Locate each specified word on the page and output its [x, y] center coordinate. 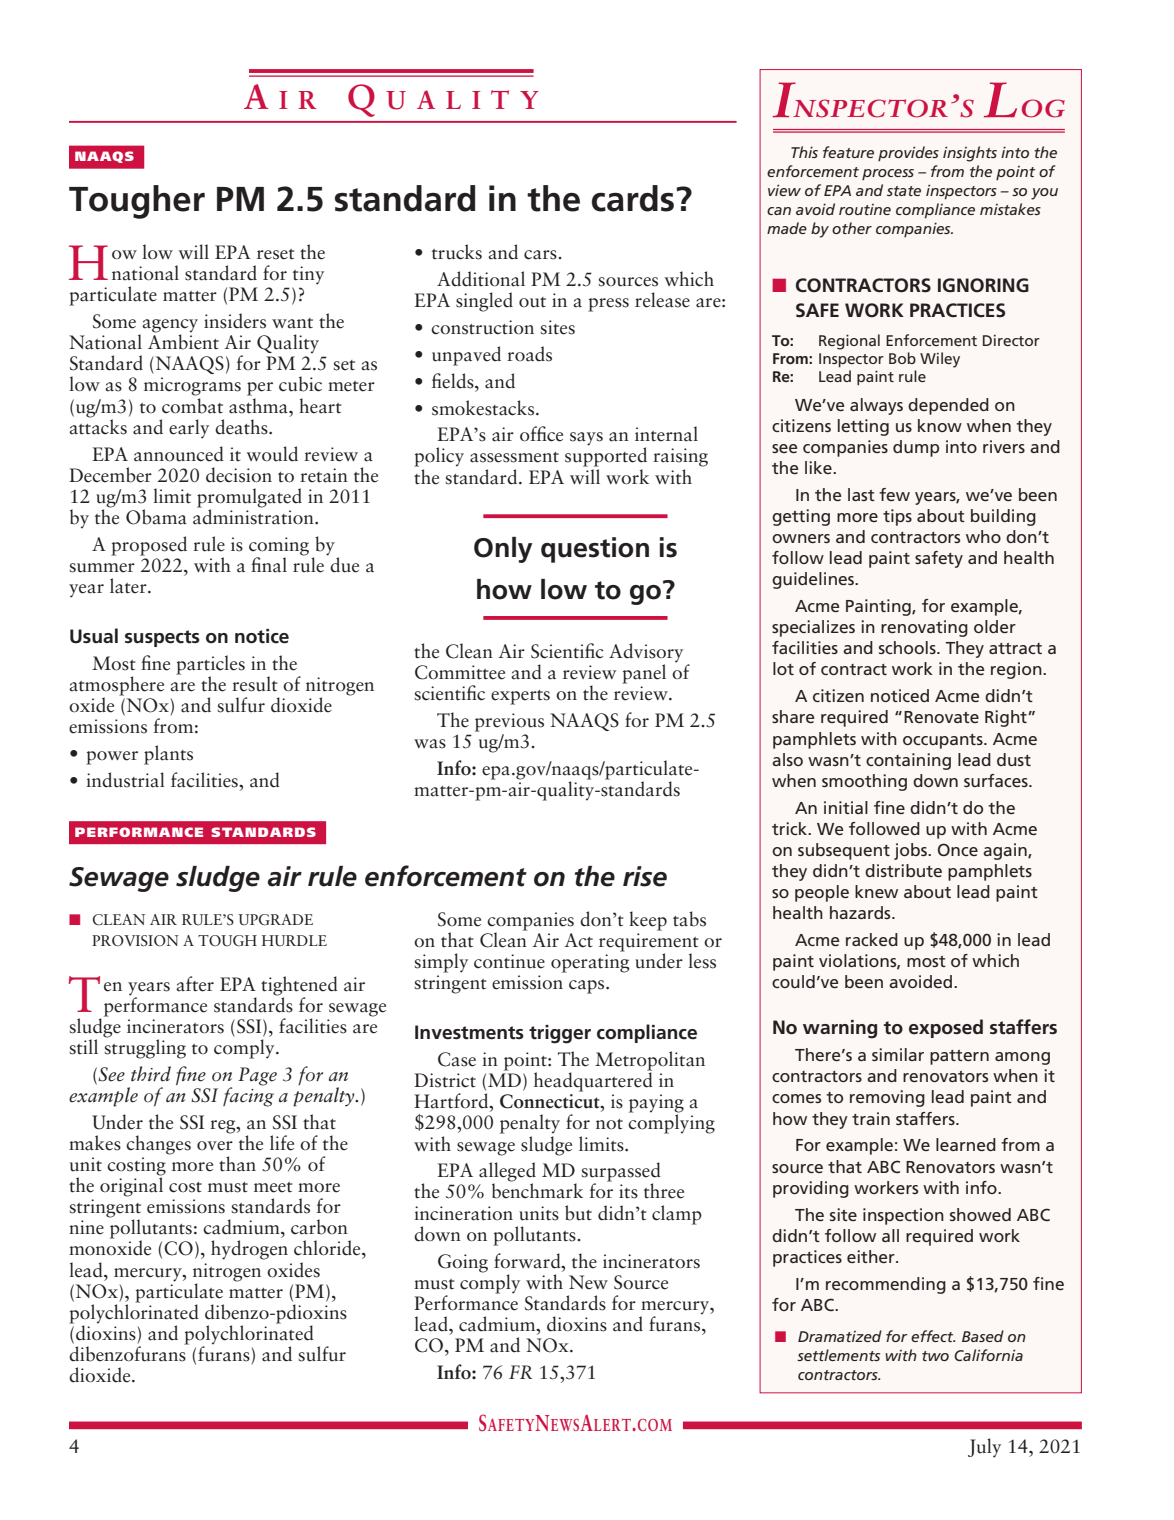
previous [509, 722]
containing [908, 761]
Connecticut [551, 1101]
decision [239, 475]
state [904, 191]
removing [887, 1098]
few [894, 494]
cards [634, 198]
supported [606, 456]
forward [528, 1261]
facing [248, 1096]
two [935, 1356]
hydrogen [249, 1250]
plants [168, 755]
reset [276, 254]
